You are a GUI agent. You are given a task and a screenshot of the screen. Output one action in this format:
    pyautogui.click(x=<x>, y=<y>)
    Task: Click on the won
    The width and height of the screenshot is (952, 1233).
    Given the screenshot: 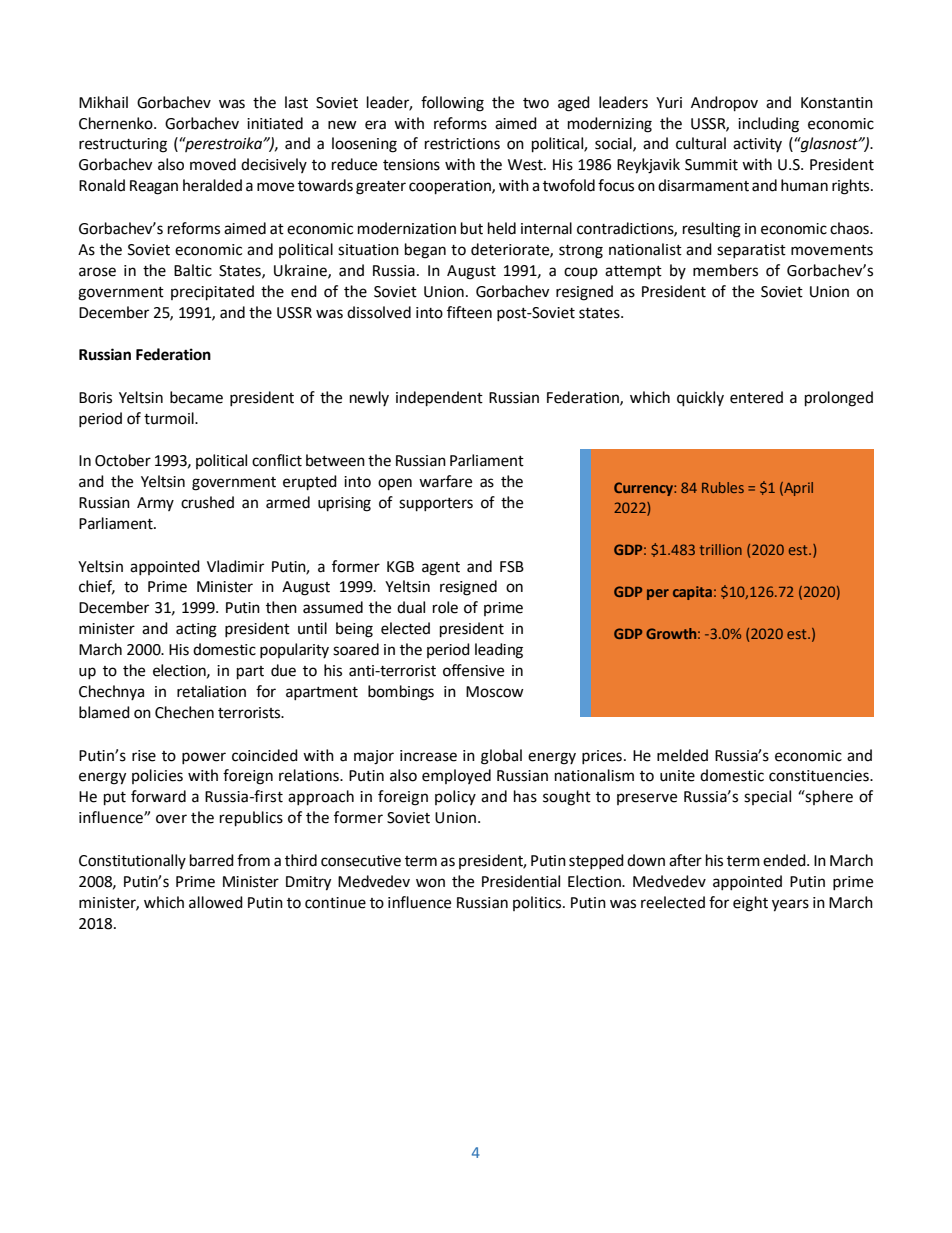 What is the action you would take?
    pyautogui.click(x=430, y=883)
